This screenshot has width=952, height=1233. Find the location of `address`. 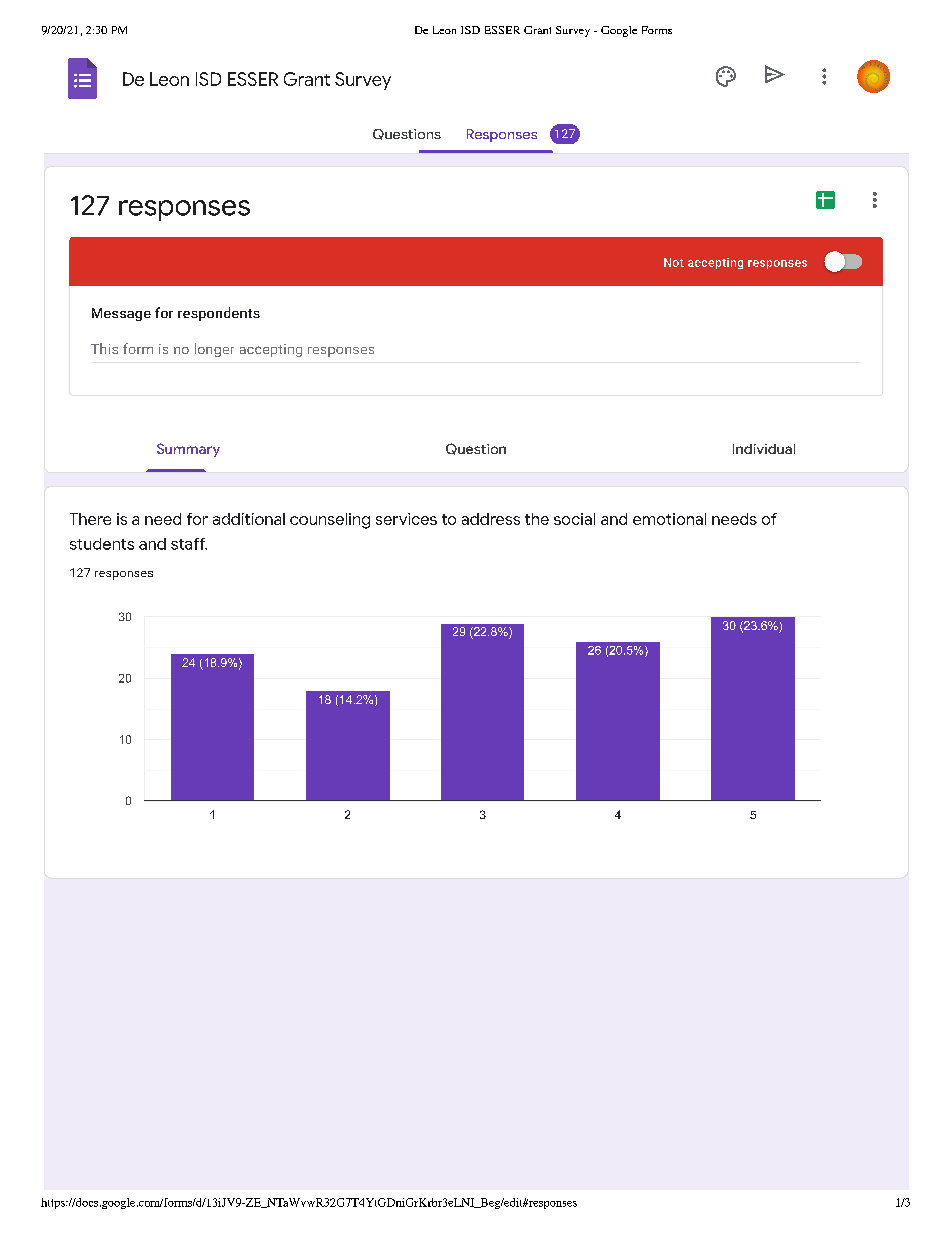

address is located at coordinates (491, 519).
